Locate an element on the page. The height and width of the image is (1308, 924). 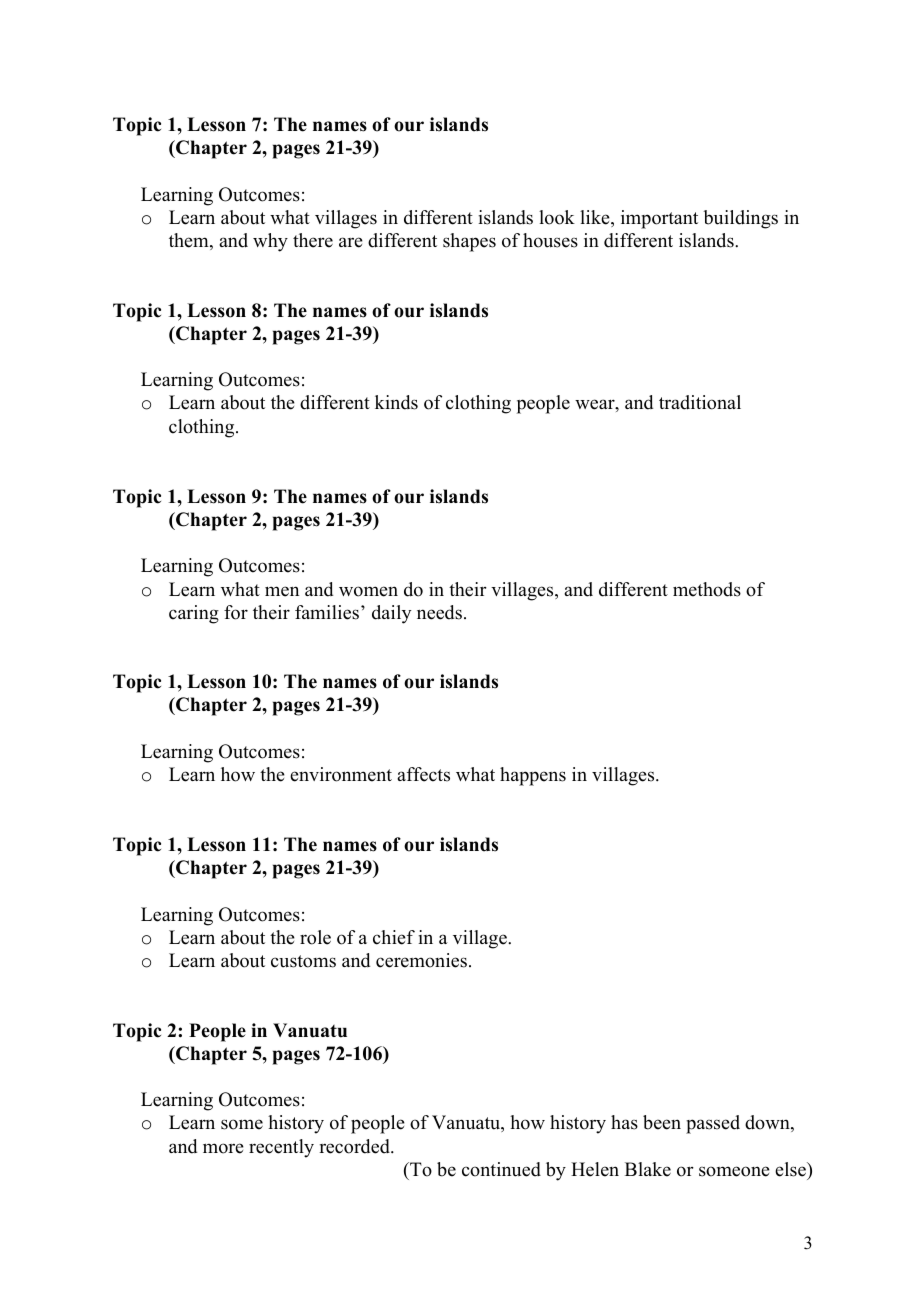
happens is located at coordinates (533, 776).
